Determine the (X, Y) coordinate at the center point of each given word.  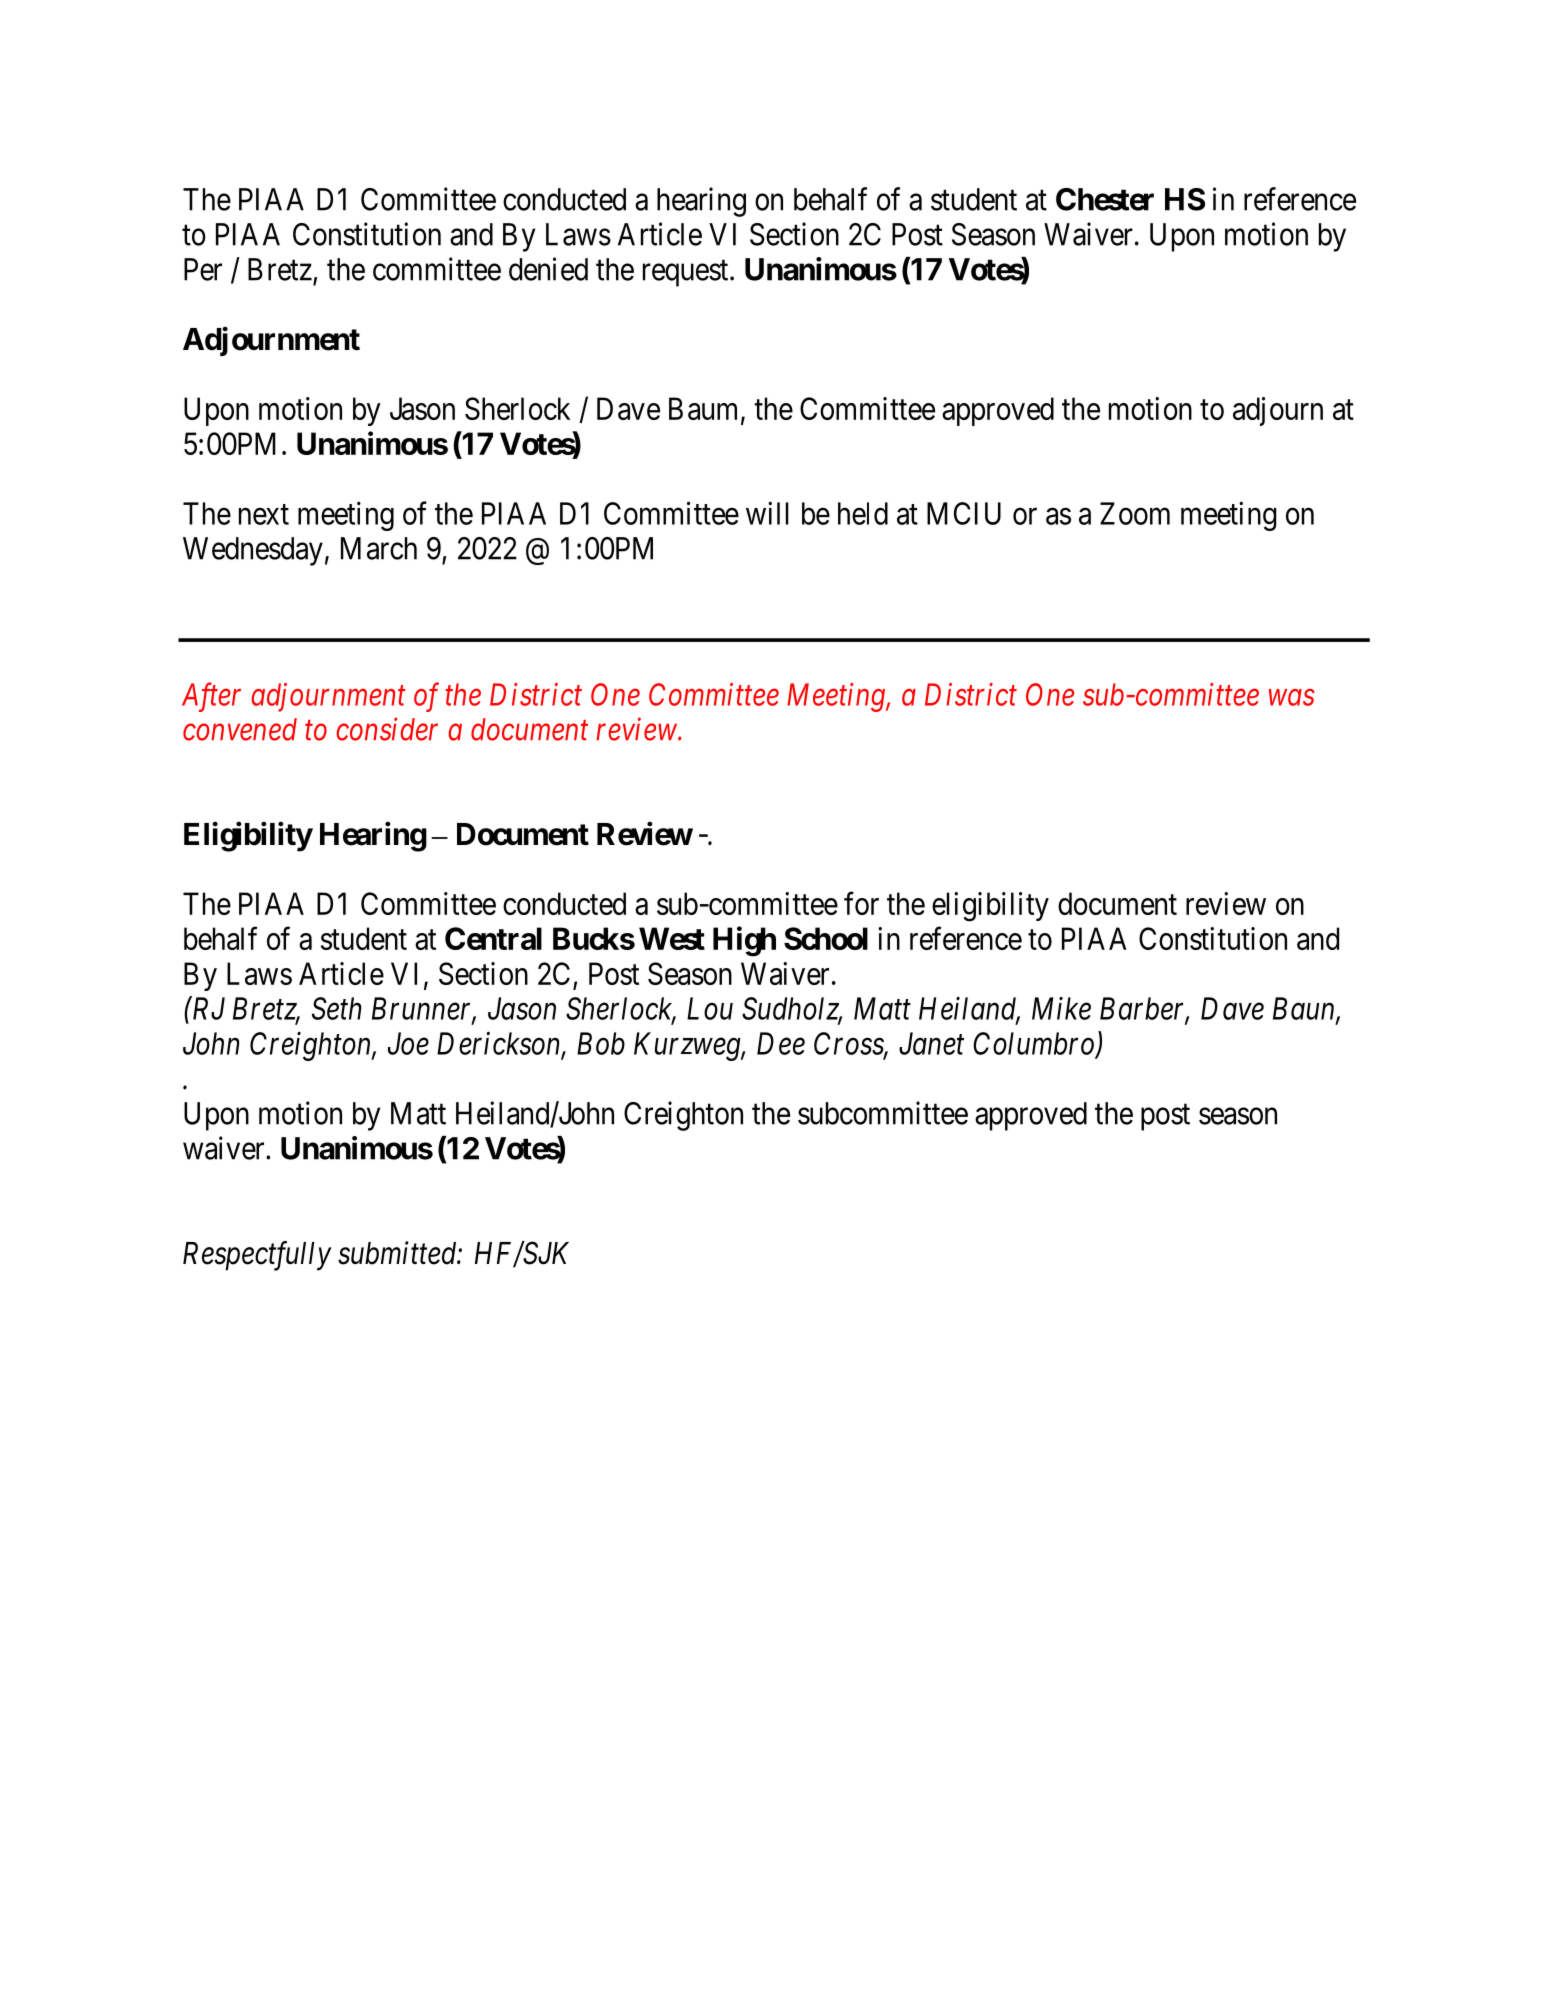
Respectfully (257, 1256)
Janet (931, 1043)
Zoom (1135, 513)
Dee (781, 1043)
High (744, 941)
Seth (336, 1008)
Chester (1105, 199)
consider (387, 729)
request (687, 273)
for (861, 903)
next (264, 514)
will (767, 513)
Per (203, 269)
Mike (1061, 1008)
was (1292, 698)
